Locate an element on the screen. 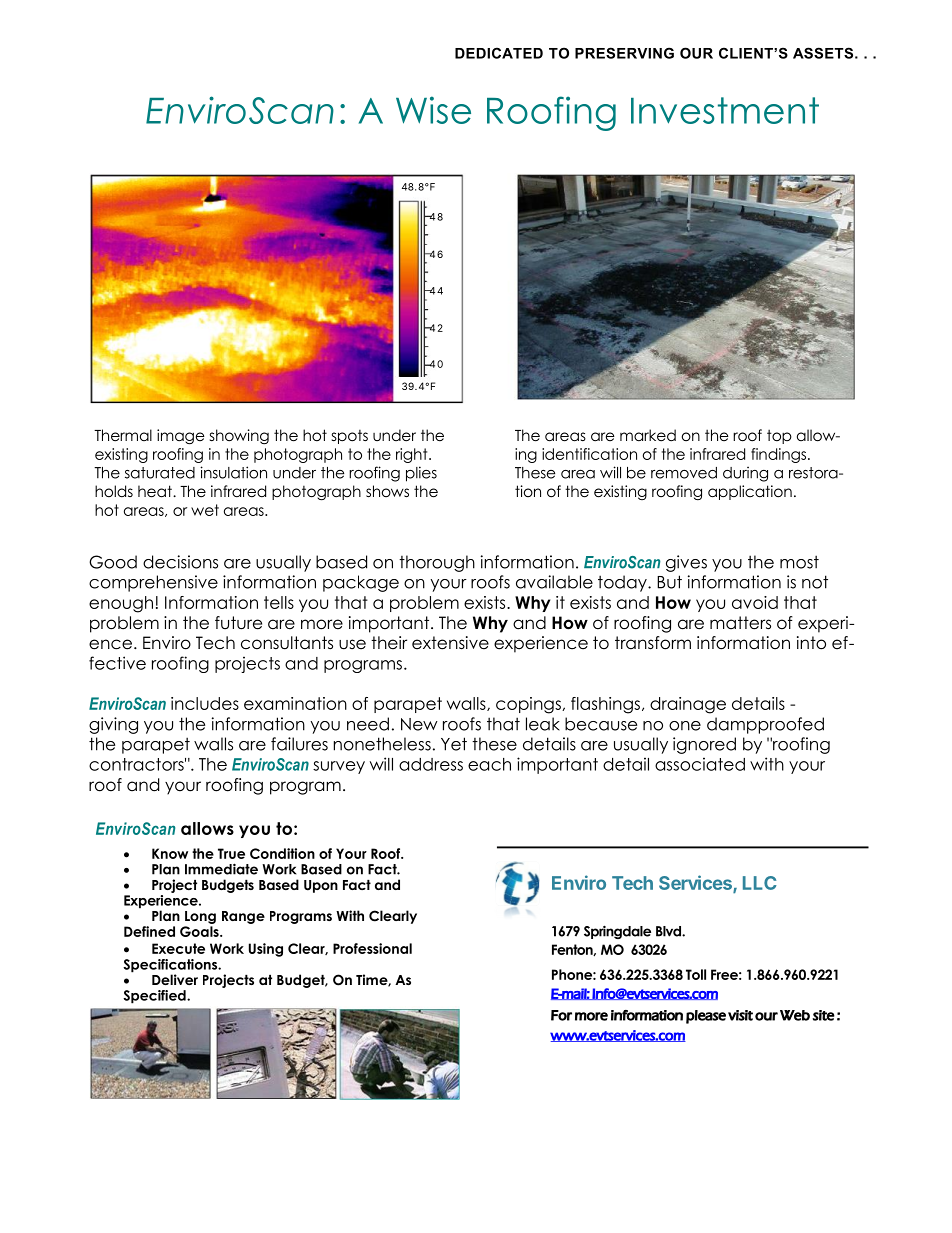 This screenshot has height=1233, width=952. thorough is located at coordinates (437, 563).
